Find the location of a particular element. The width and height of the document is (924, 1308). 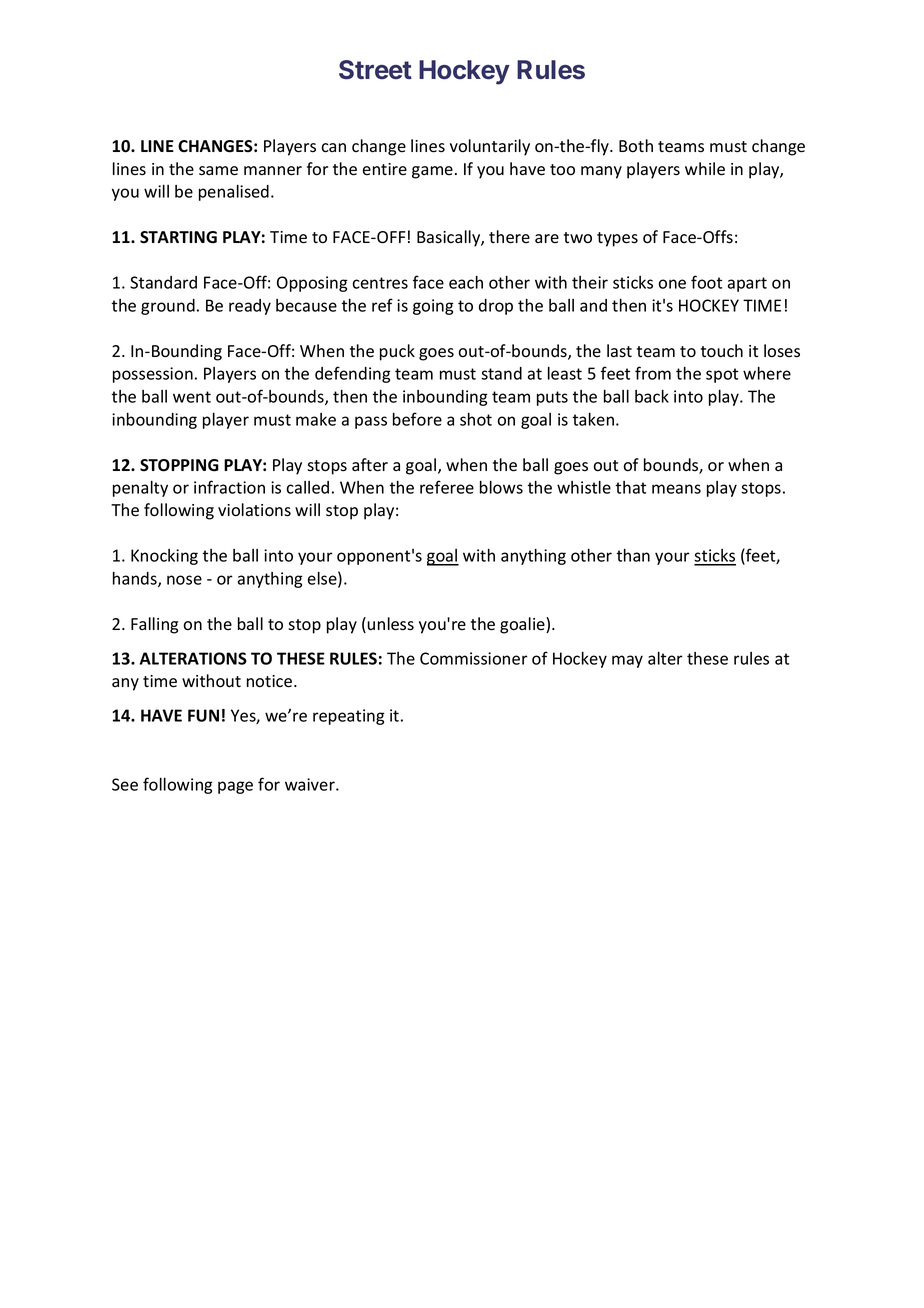

may is located at coordinates (627, 661).
